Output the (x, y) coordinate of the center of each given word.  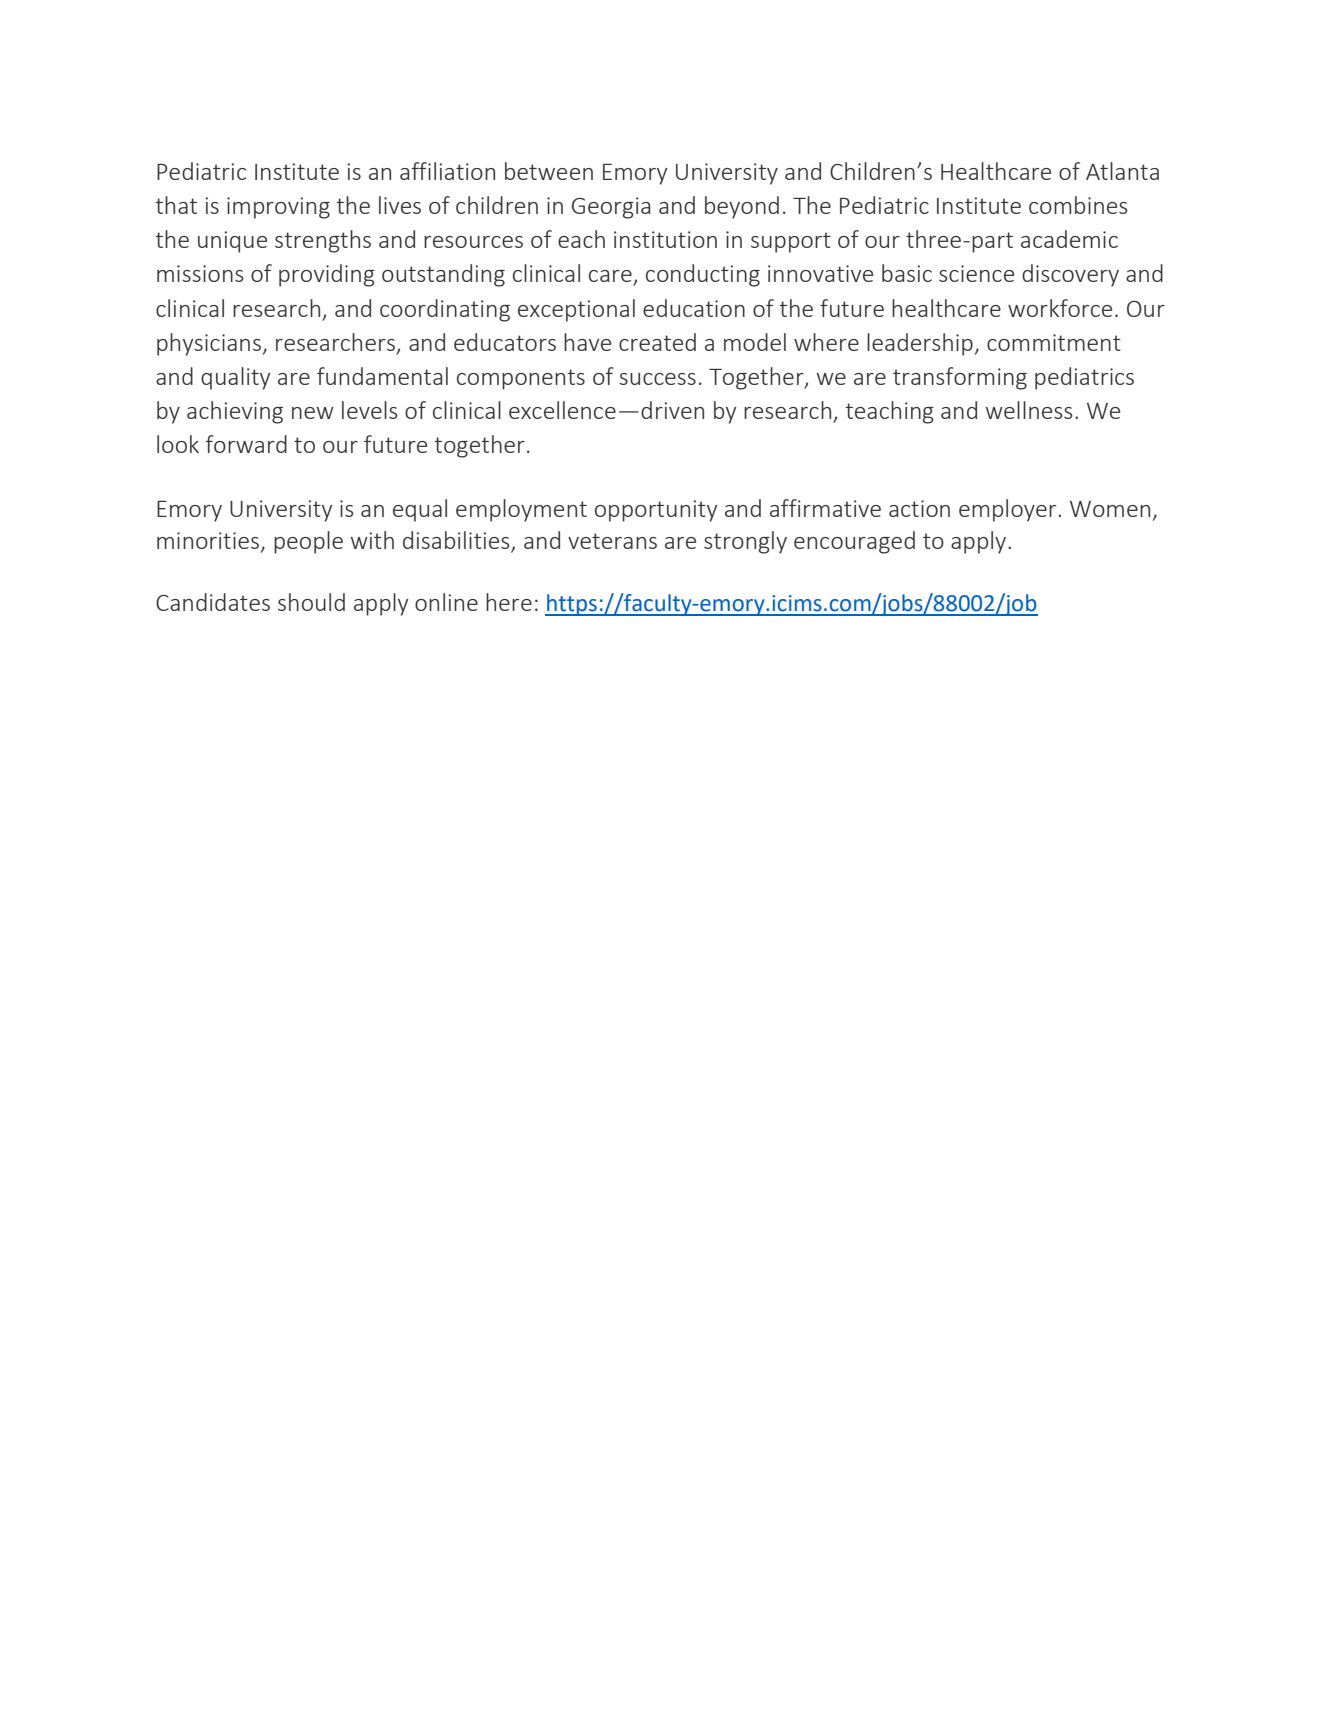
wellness (1029, 410)
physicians (209, 344)
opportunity (656, 511)
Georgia (611, 208)
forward (246, 444)
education (694, 308)
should (311, 602)
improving (278, 208)
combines (1078, 205)
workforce (1060, 308)
